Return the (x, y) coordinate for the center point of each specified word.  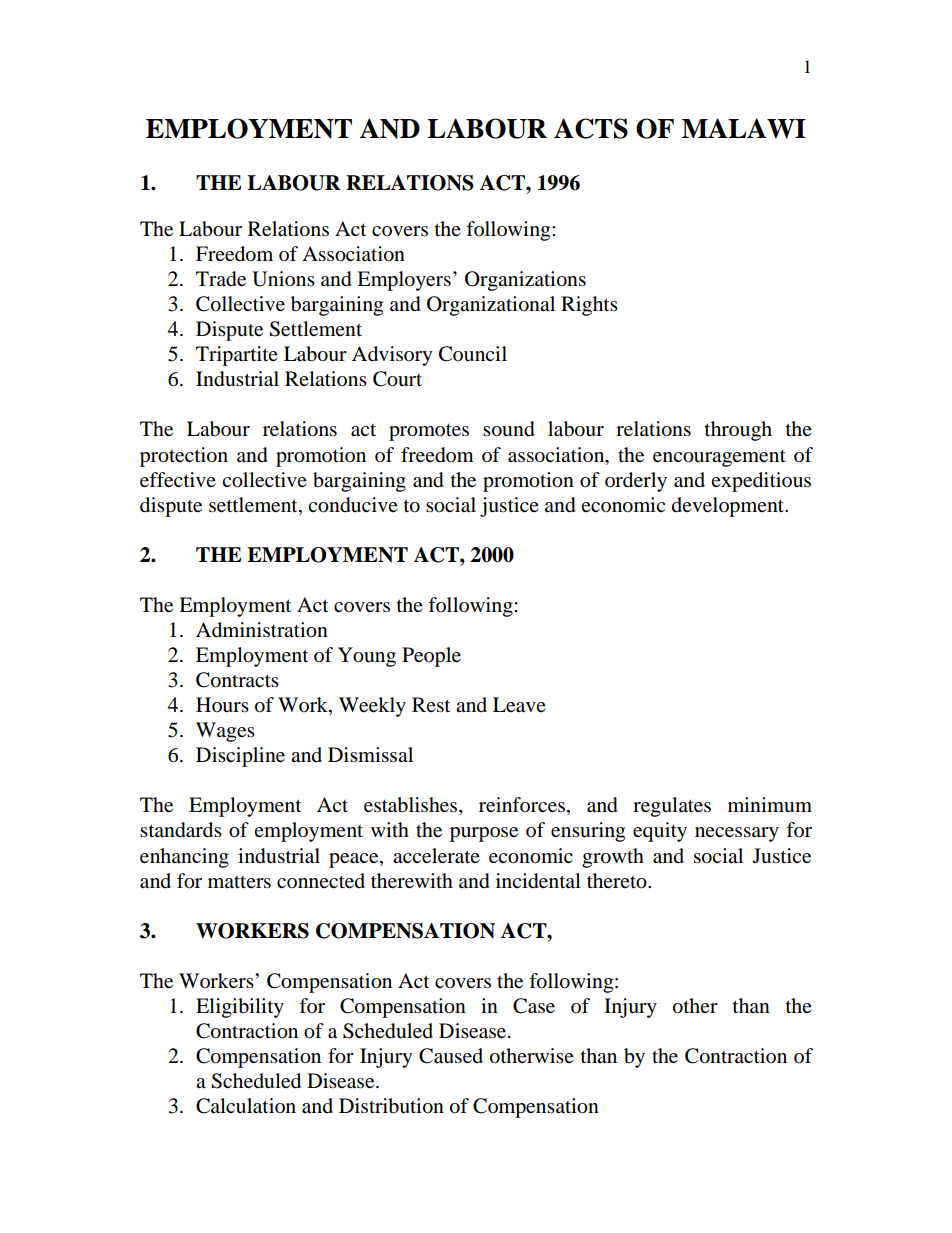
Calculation (246, 1106)
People (431, 657)
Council (473, 354)
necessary (737, 834)
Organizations (525, 281)
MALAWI (744, 128)
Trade (221, 279)
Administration (262, 630)
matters (239, 882)
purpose (484, 834)
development (729, 507)
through (738, 431)
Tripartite (237, 356)
